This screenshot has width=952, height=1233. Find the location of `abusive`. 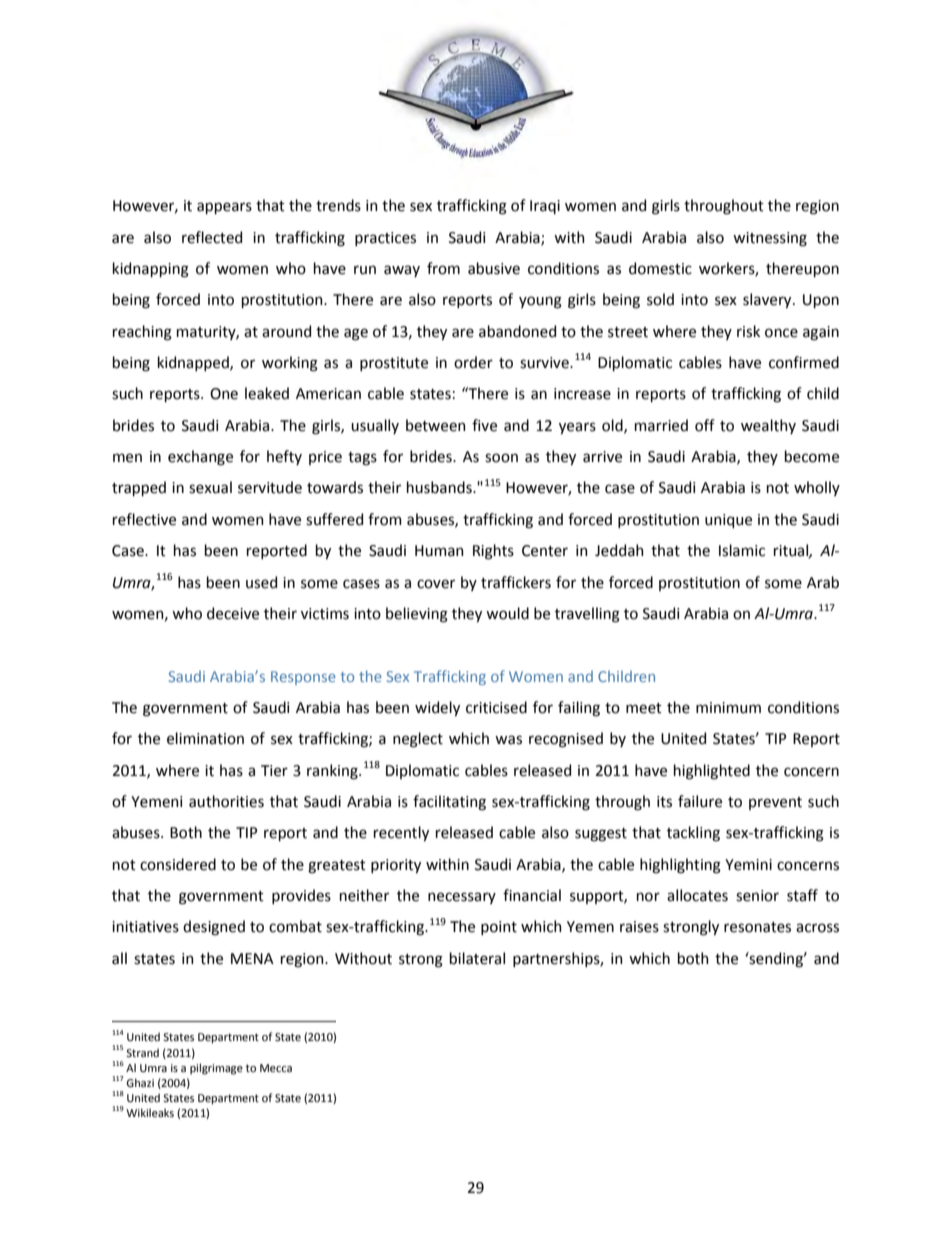

abusive is located at coordinates (494, 268).
